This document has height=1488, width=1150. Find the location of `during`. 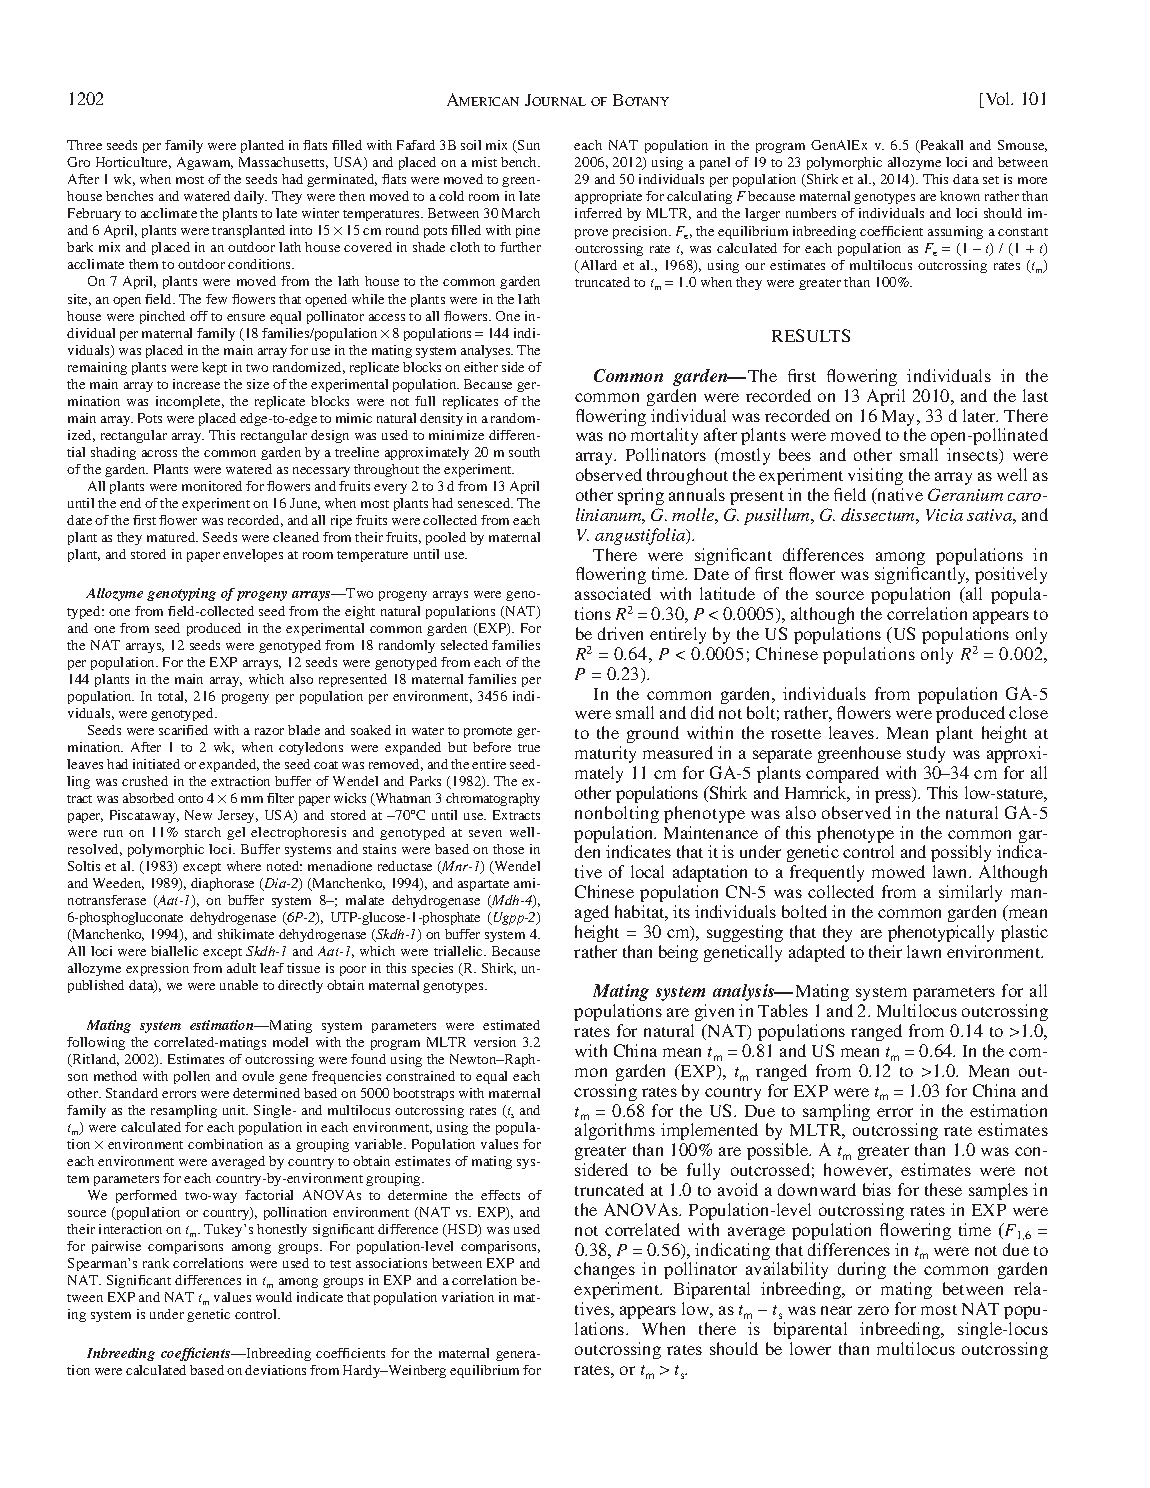

during is located at coordinates (862, 1270).
